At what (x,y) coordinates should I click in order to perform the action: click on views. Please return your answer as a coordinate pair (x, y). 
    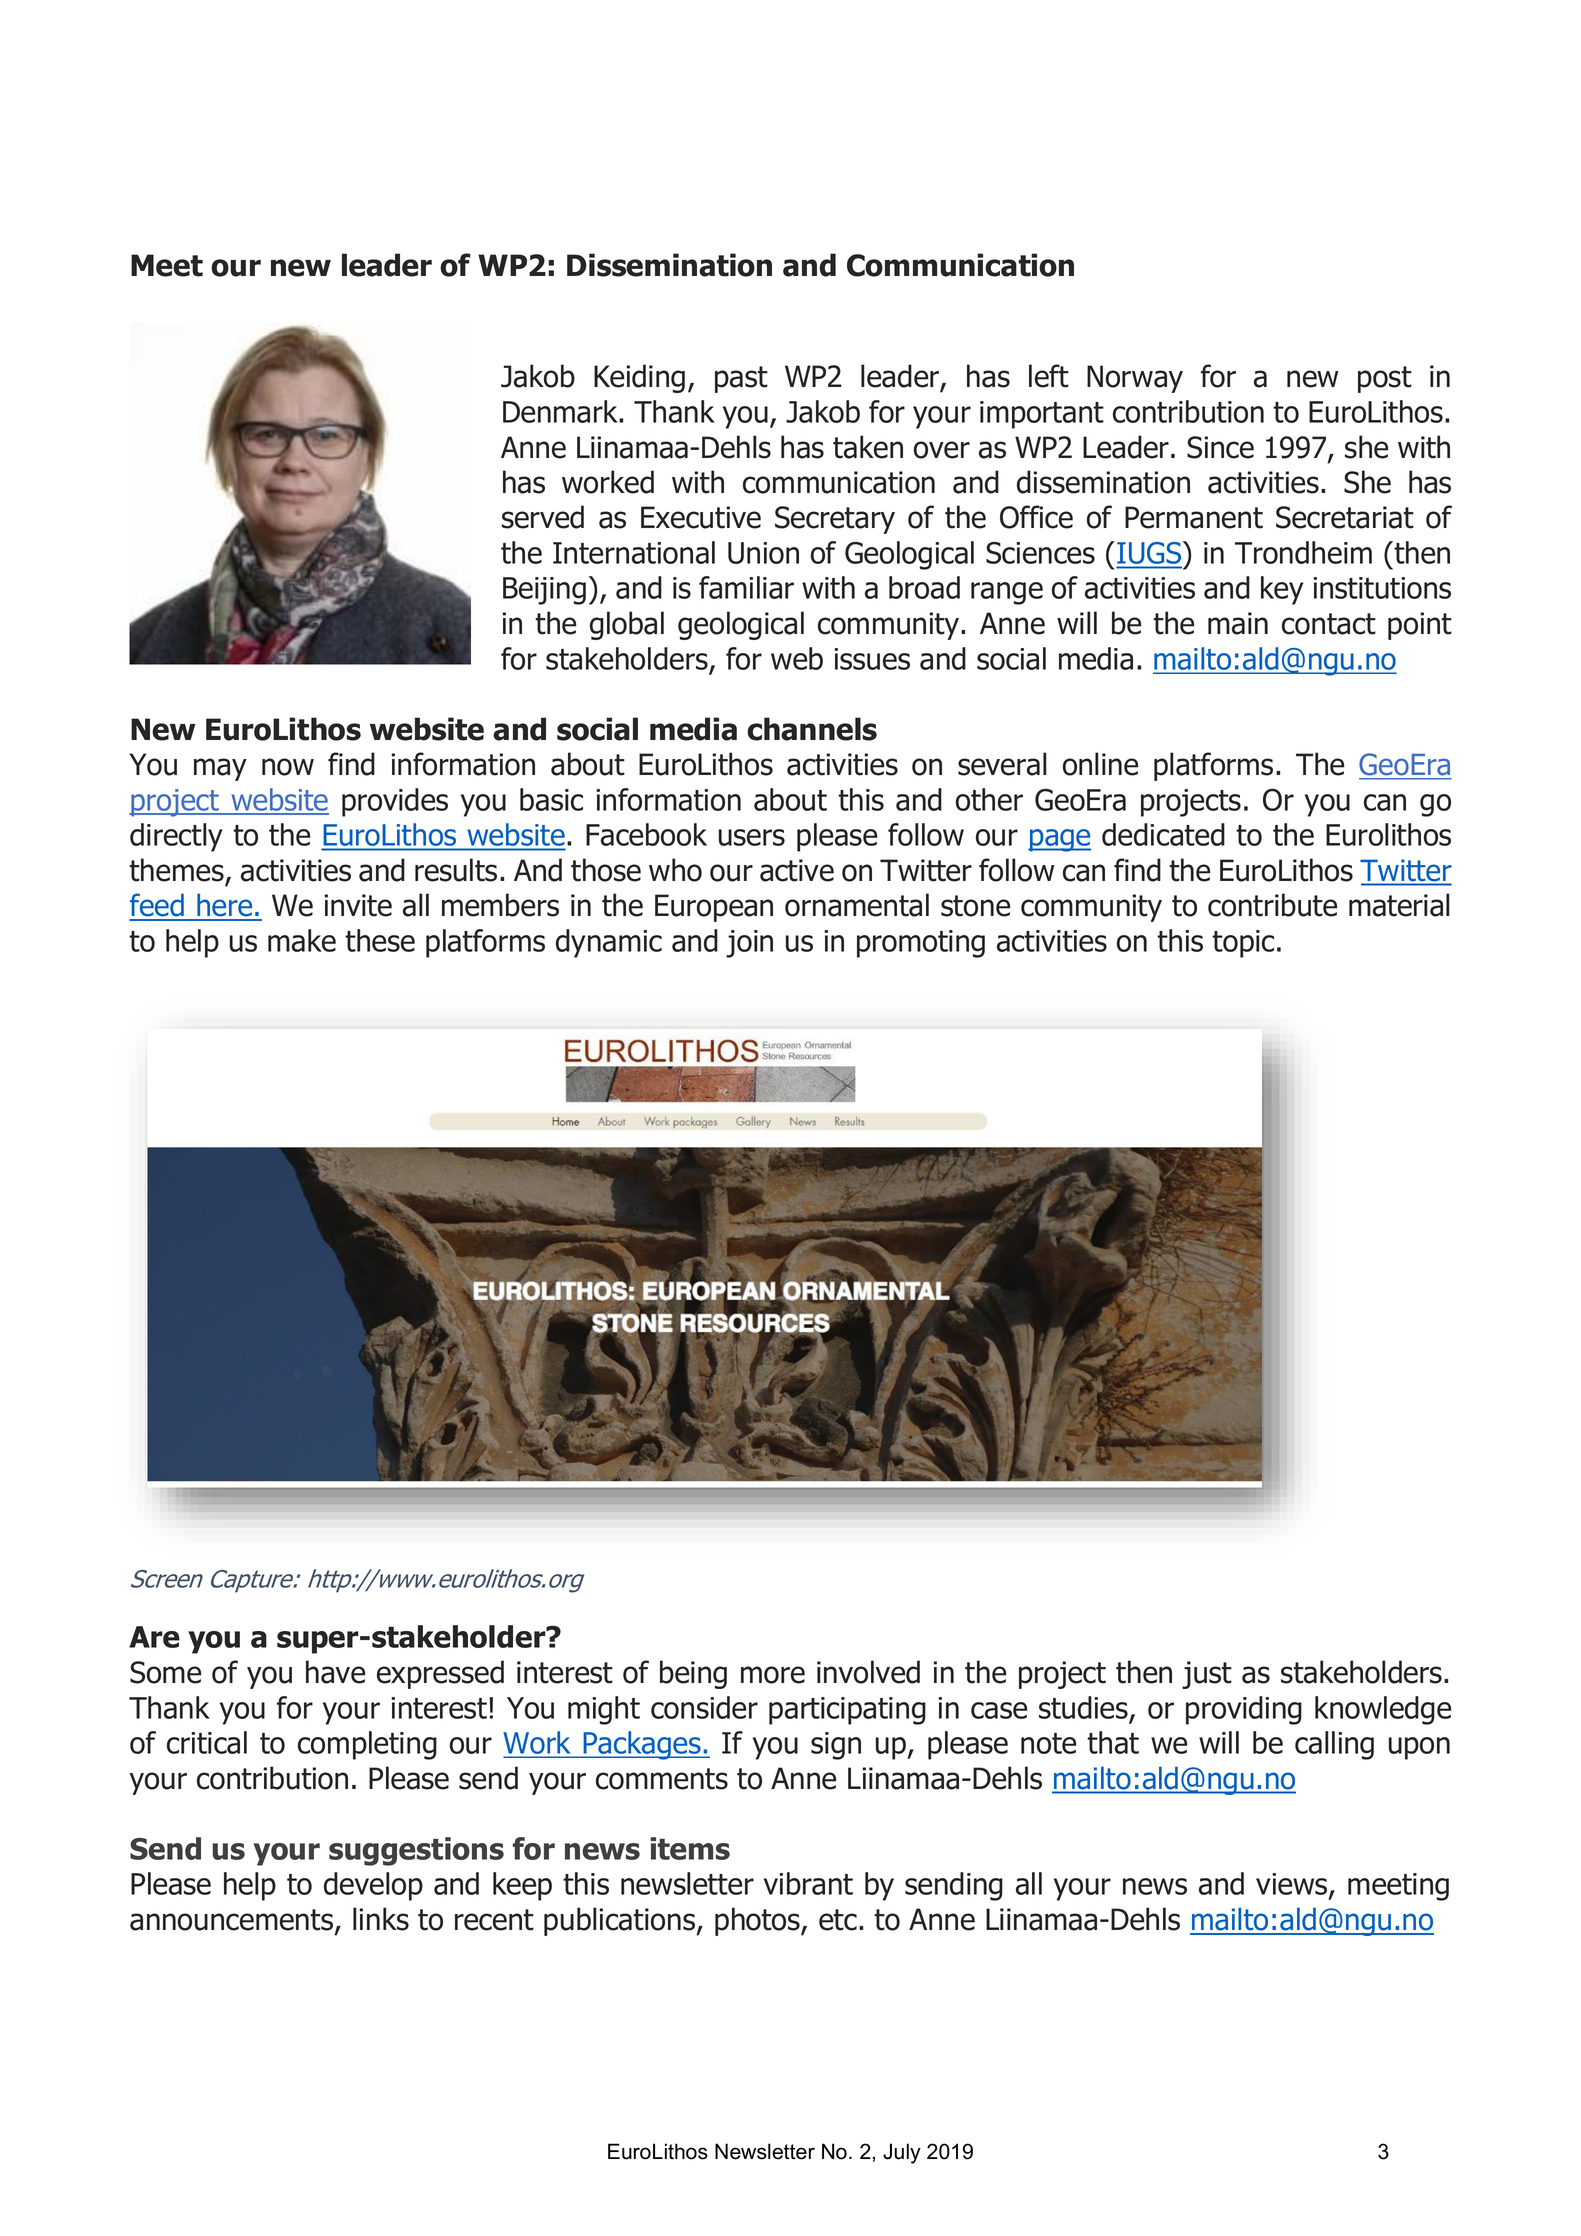
    Looking at the image, I should click on (1293, 1885).
